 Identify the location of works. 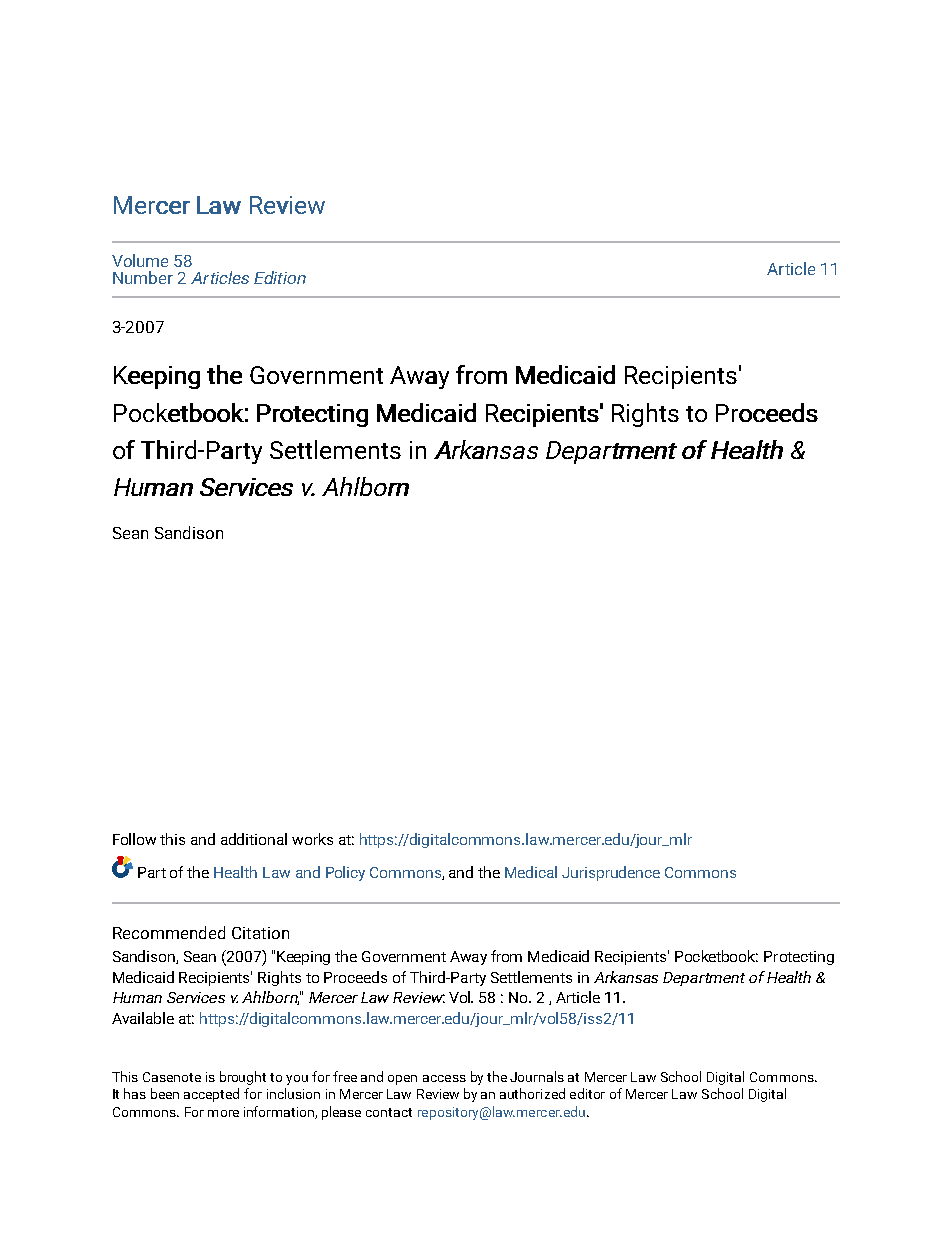
(312, 839).
